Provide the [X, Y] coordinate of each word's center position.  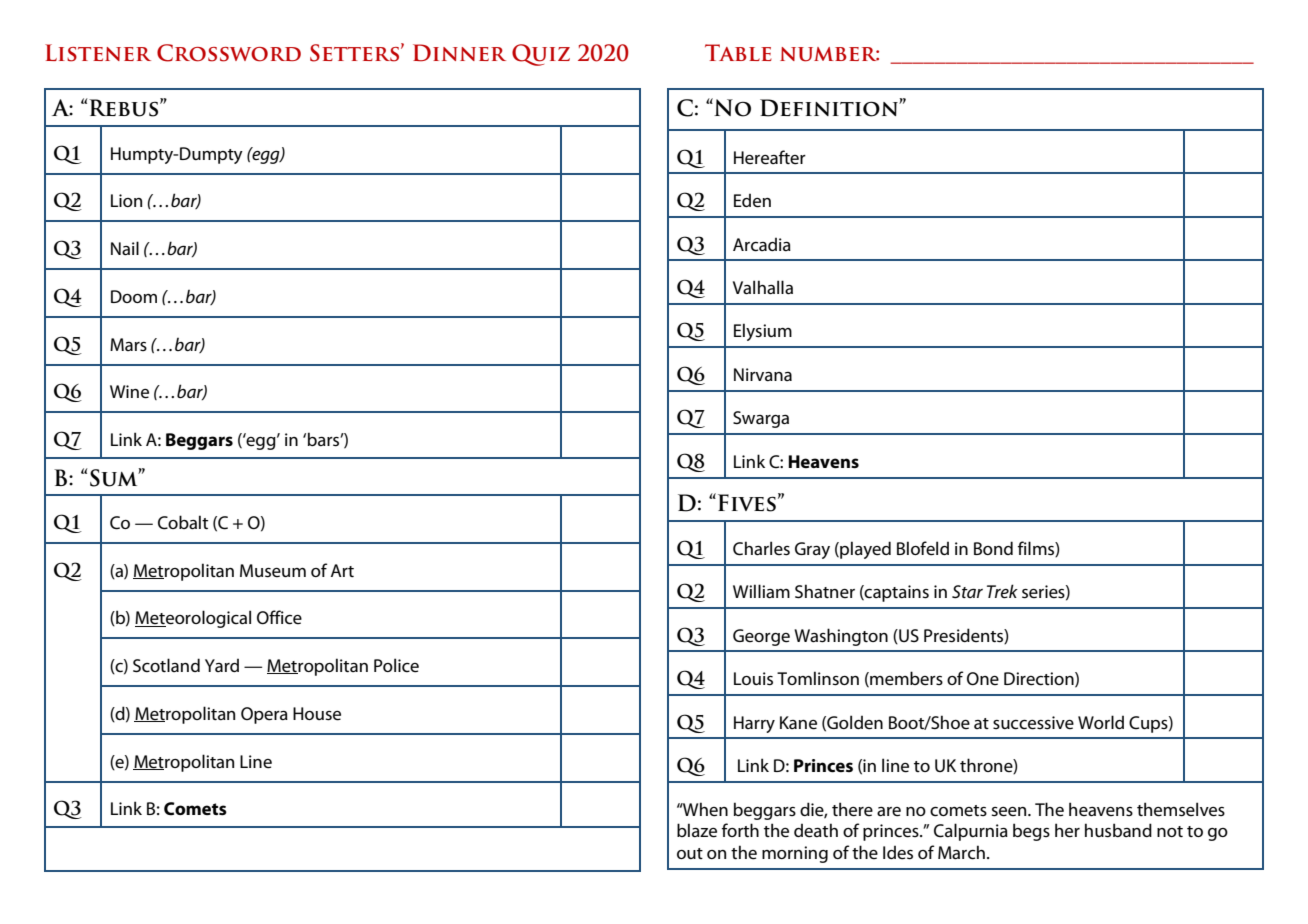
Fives [747, 503]
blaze [697, 830]
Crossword [229, 53]
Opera [264, 715]
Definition [830, 108]
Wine [129, 392]
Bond [993, 548]
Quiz [541, 55]
